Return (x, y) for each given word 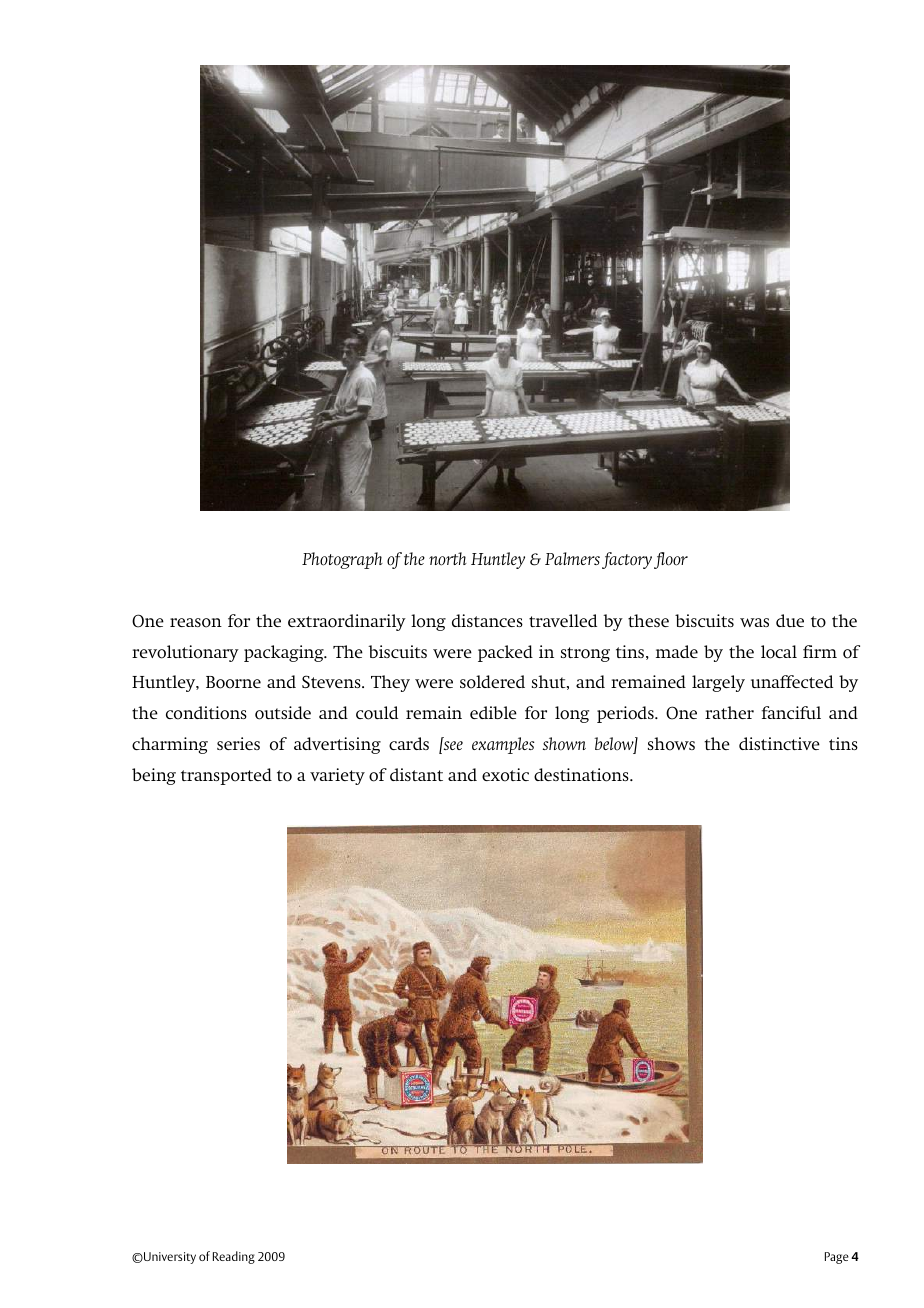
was (754, 622)
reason (196, 623)
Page (837, 1258)
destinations (582, 775)
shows (671, 744)
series (238, 743)
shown (564, 744)
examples (503, 745)
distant (416, 774)
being (154, 776)
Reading (234, 1257)
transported (226, 776)
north (448, 559)
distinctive (779, 743)
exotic (505, 775)
